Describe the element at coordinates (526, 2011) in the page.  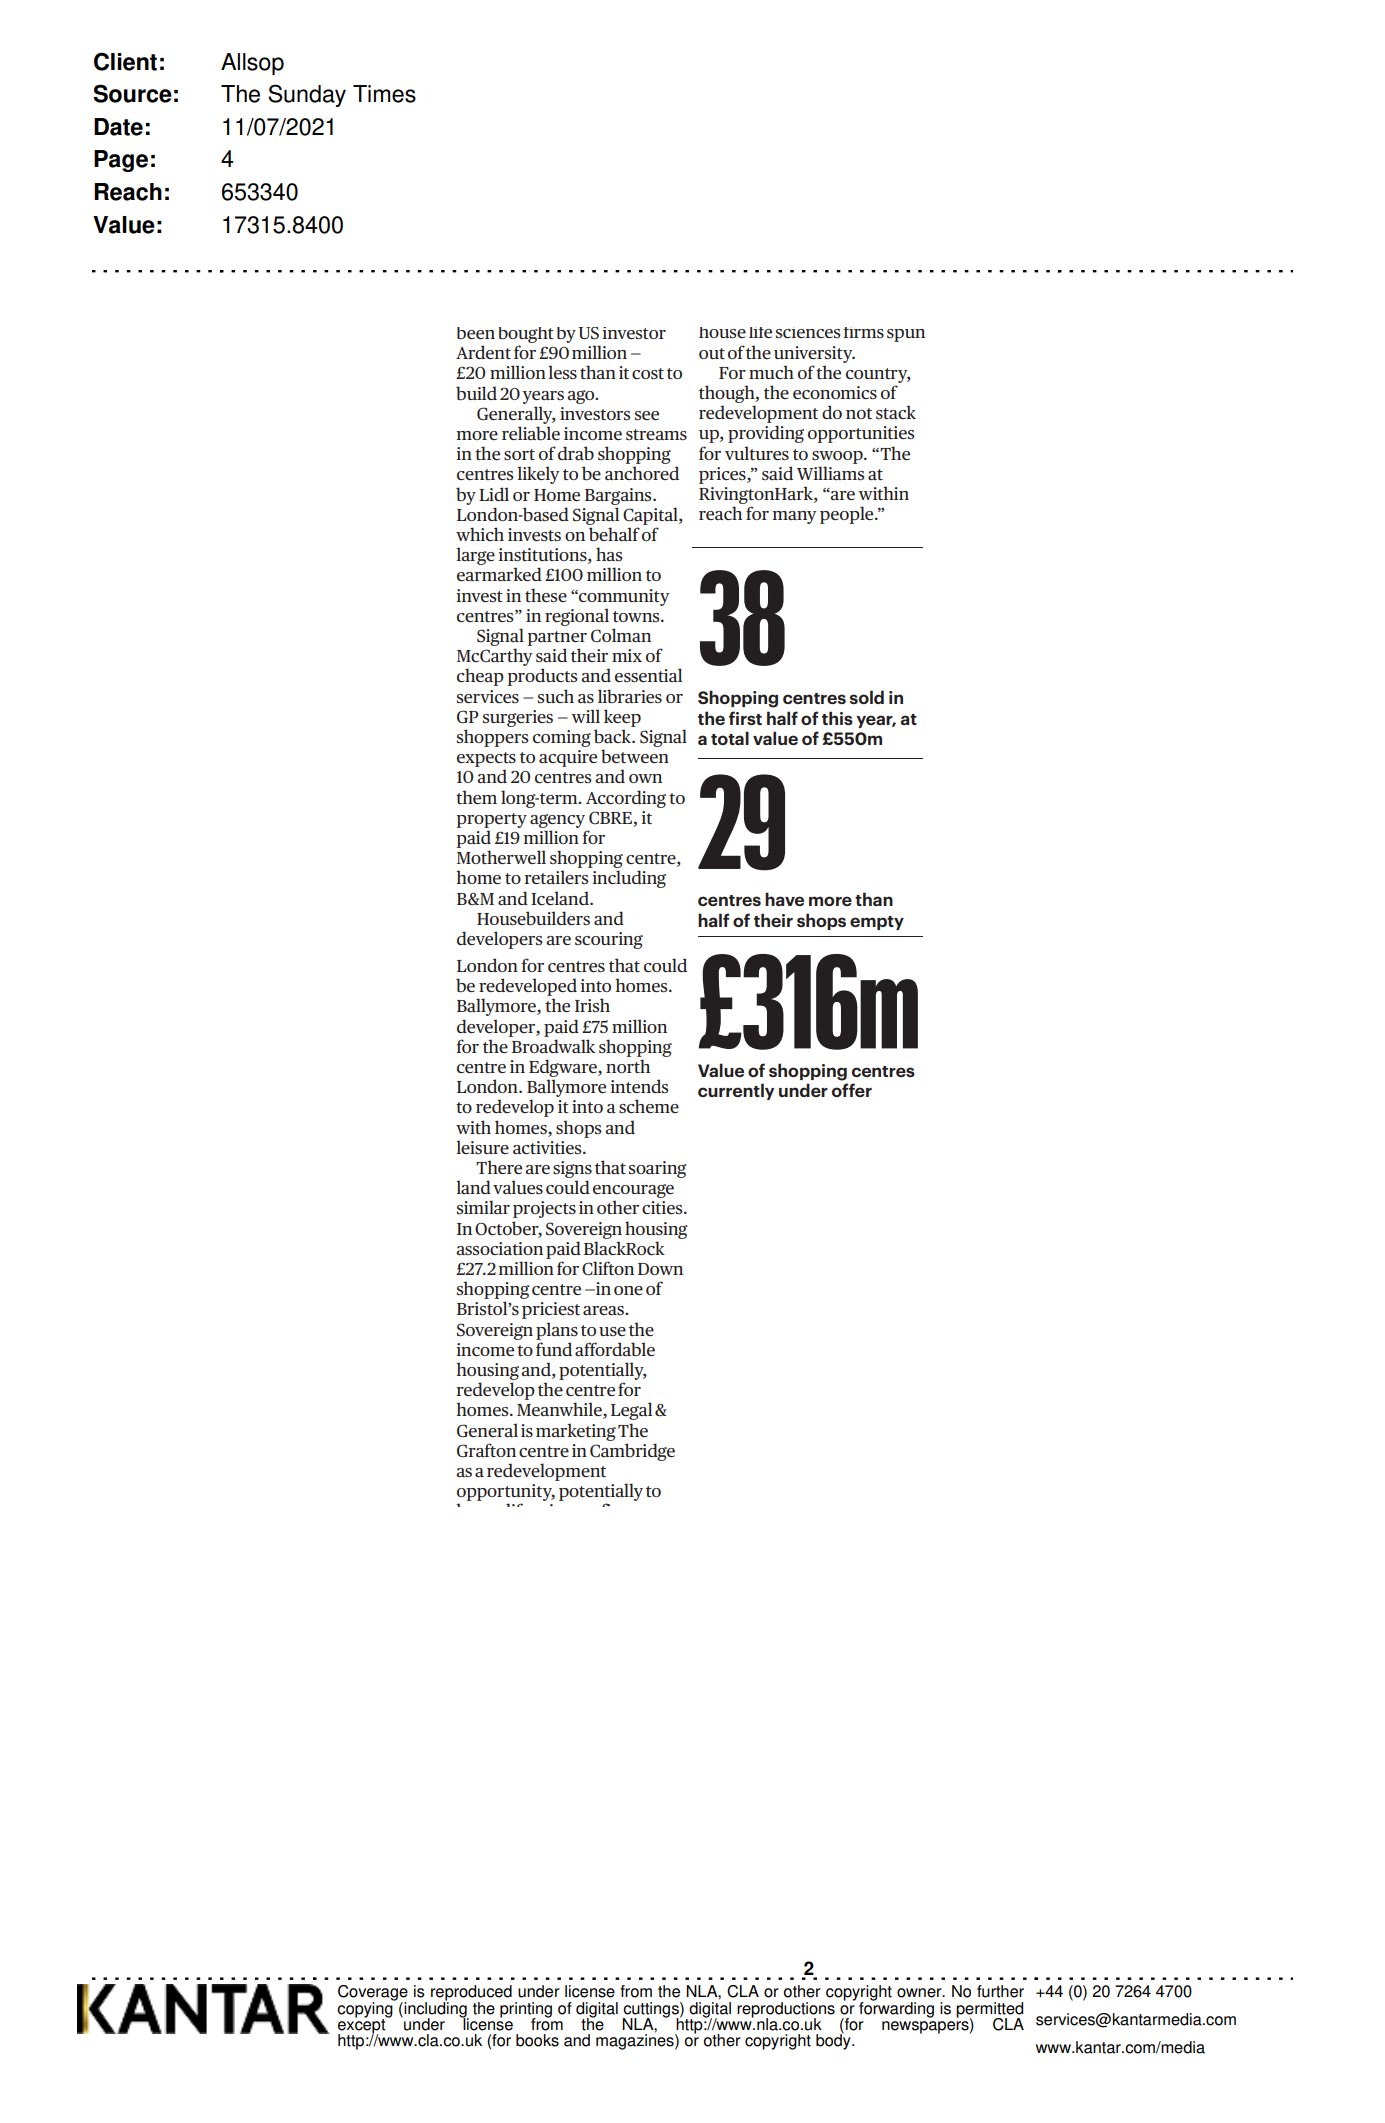
I see `printing` at that location.
